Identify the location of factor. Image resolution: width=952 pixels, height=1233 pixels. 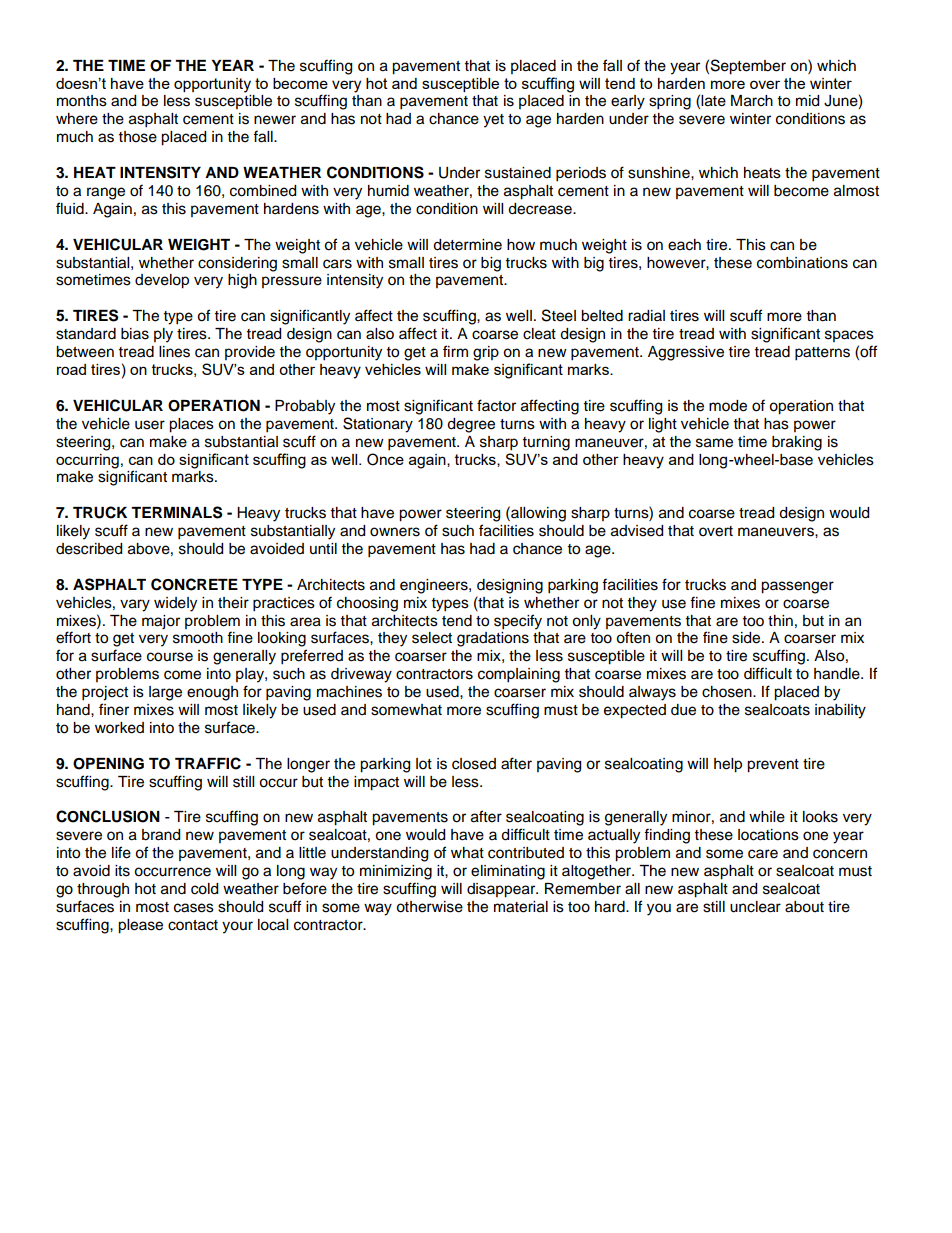
(496, 405).
